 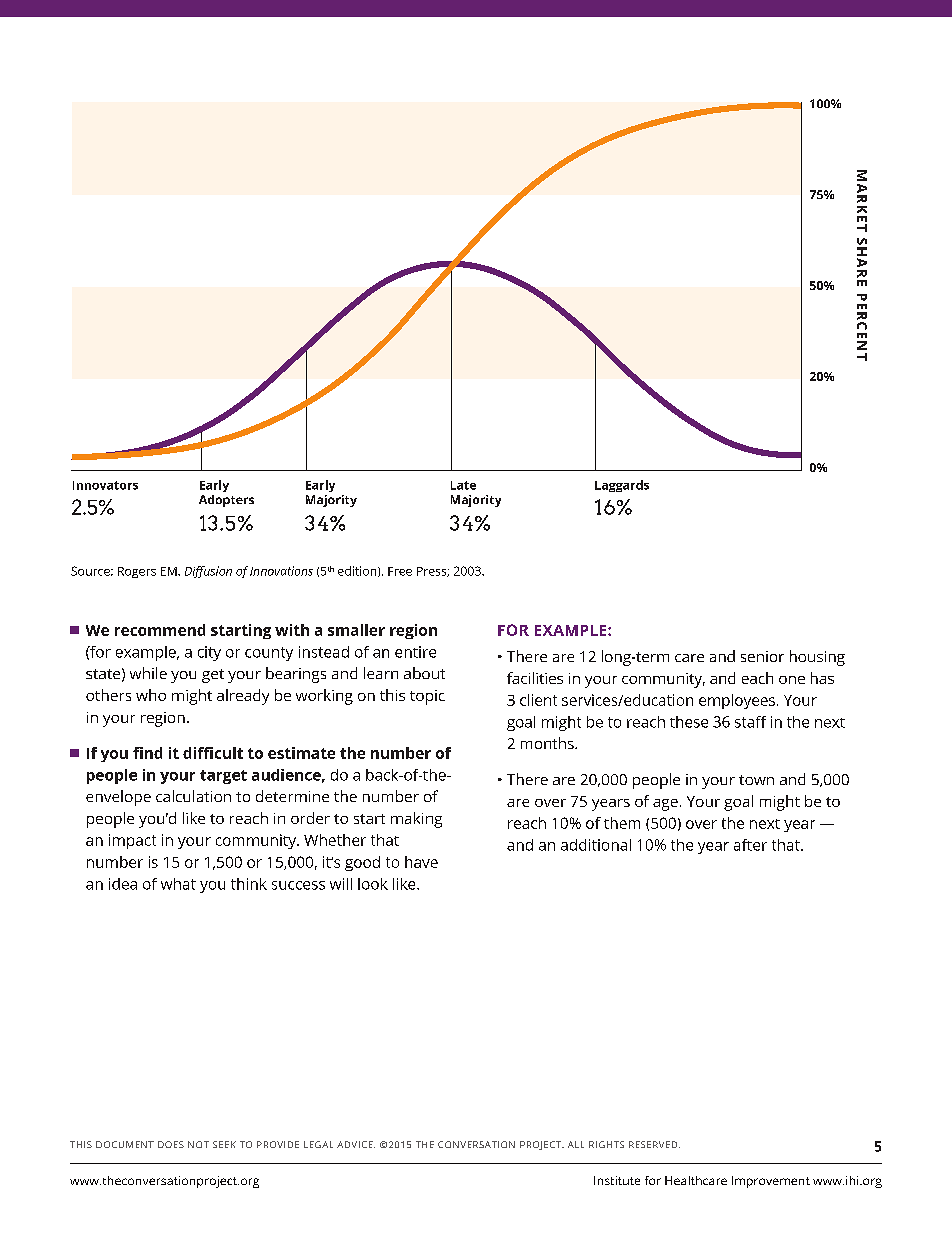 I want to click on about, so click(x=424, y=673).
